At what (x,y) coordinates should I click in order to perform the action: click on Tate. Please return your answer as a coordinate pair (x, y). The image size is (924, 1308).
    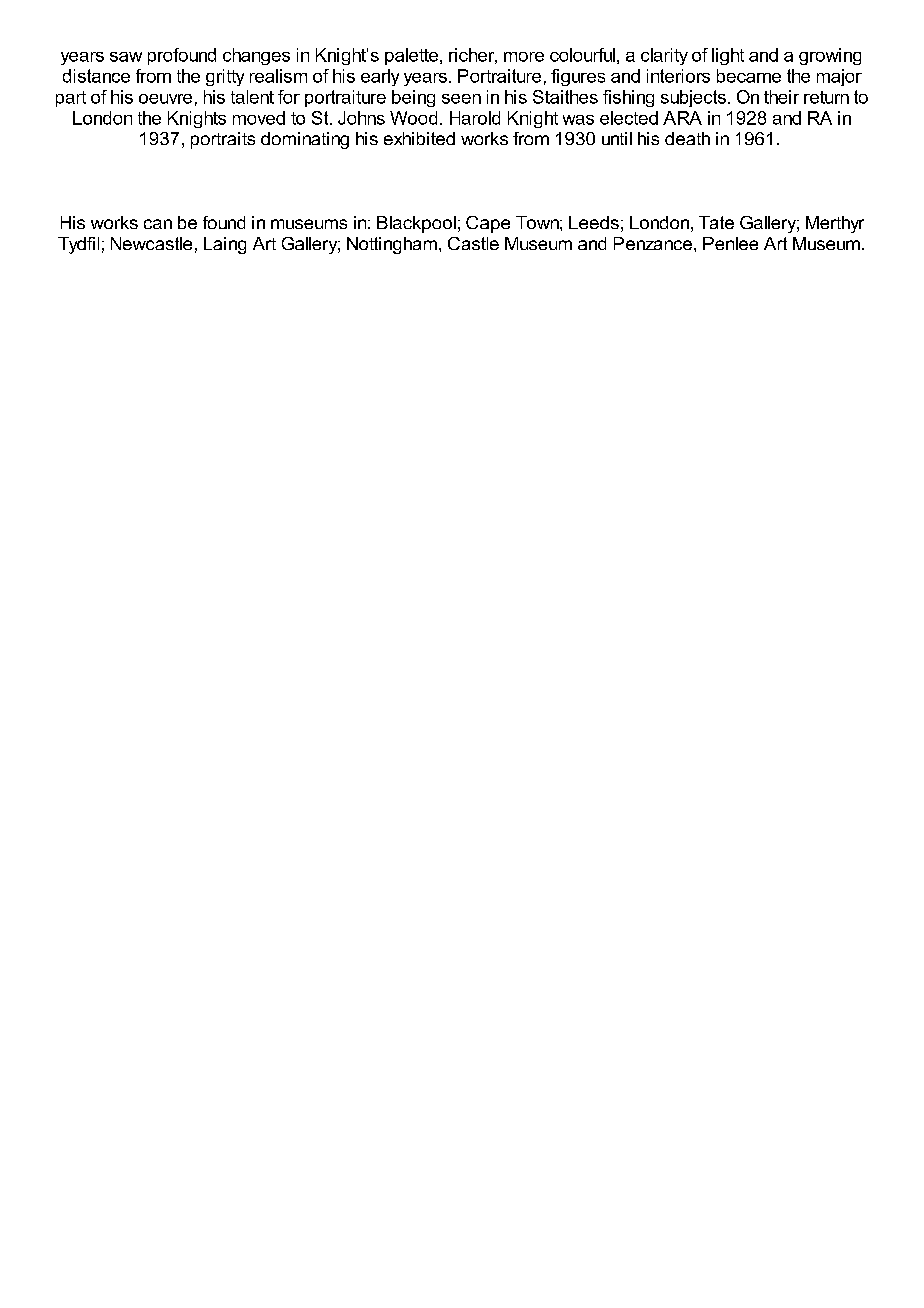
    Looking at the image, I should click on (716, 222).
